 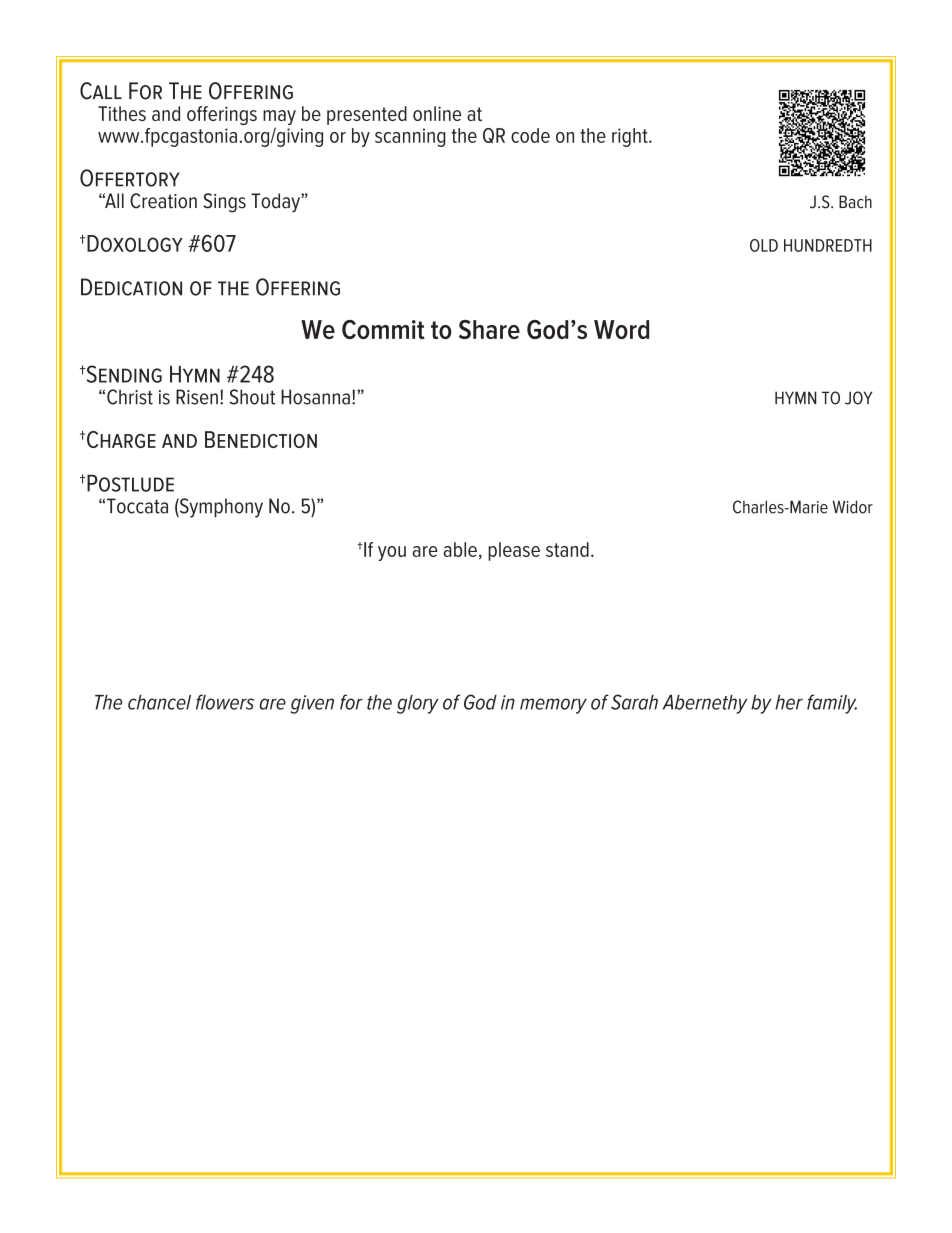 What do you see at coordinates (225, 702) in the screenshot?
I see `flowers` at bounding box center [225, 702].
